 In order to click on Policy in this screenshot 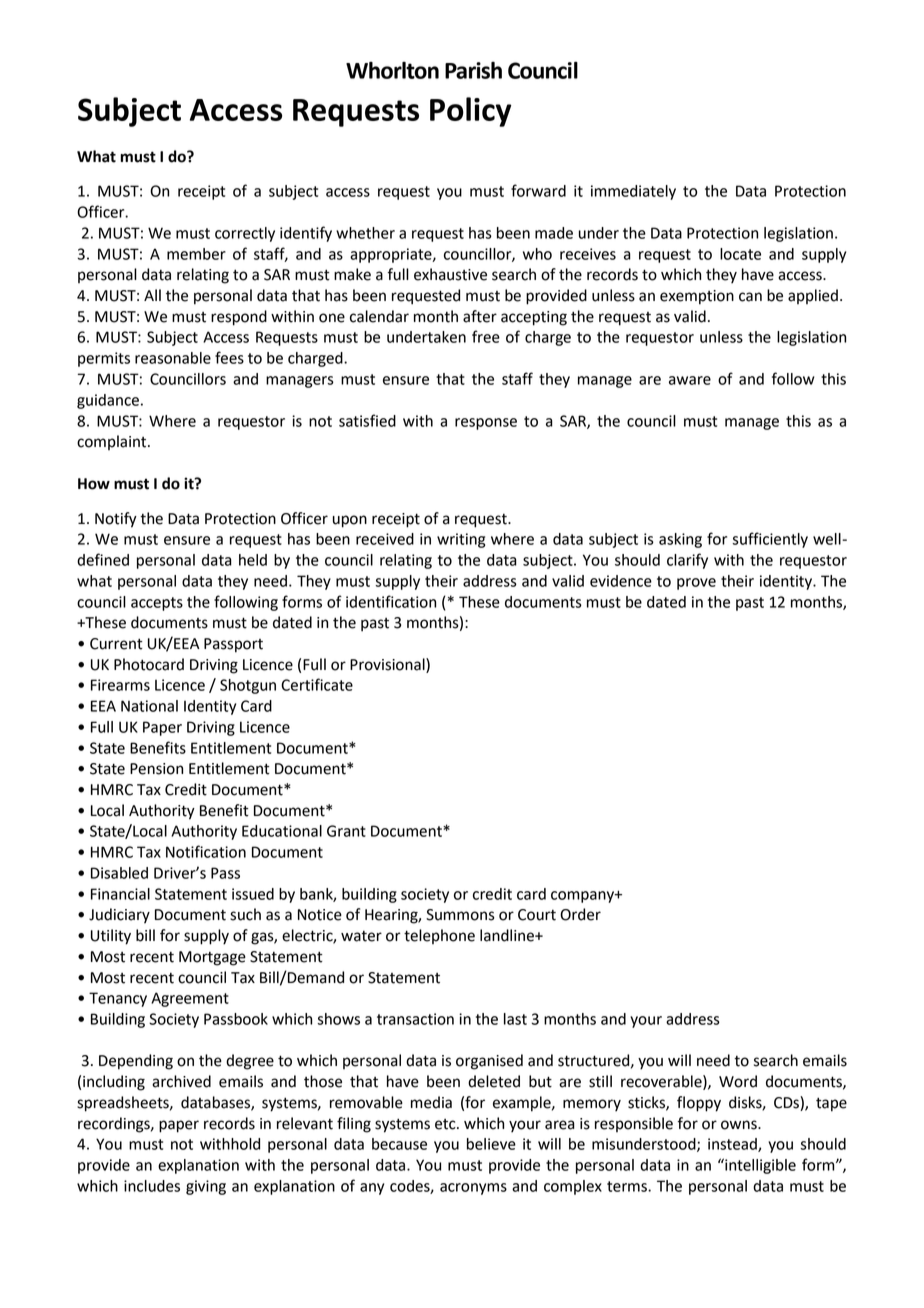, I will do `click(471, 112)`.
